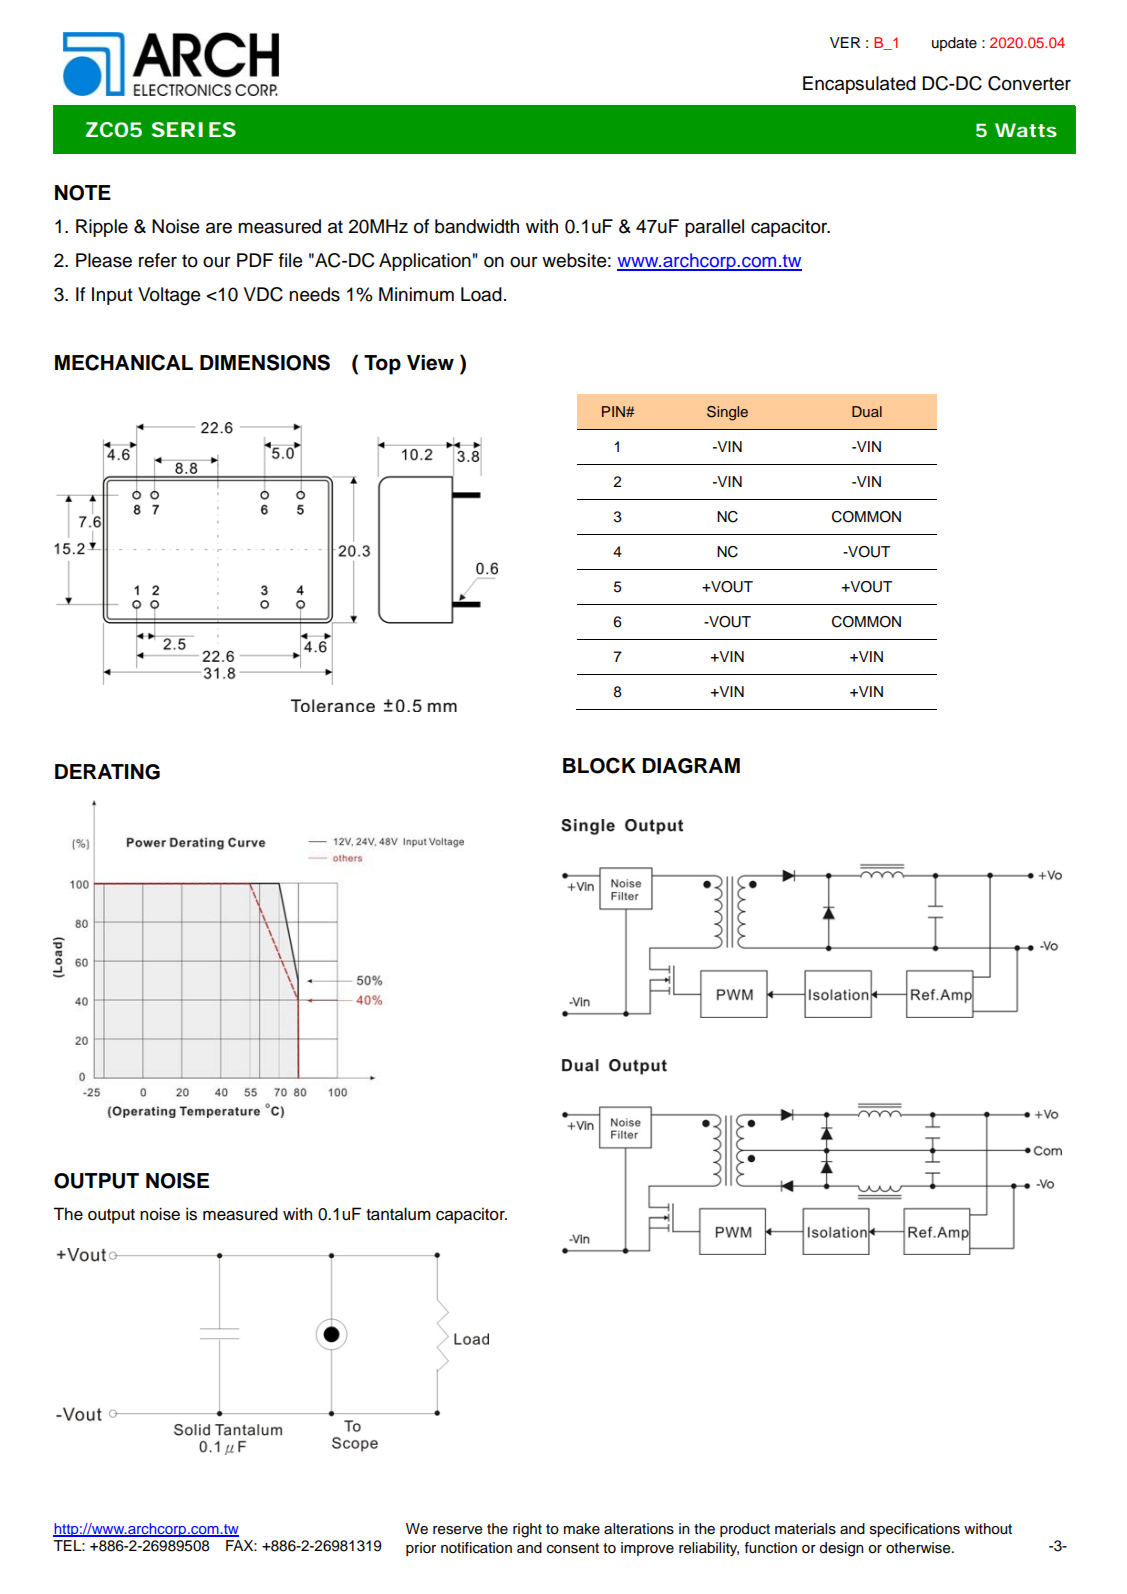 The image size is (1127, 1594). I want to click on Dual, so click(867, 411).
